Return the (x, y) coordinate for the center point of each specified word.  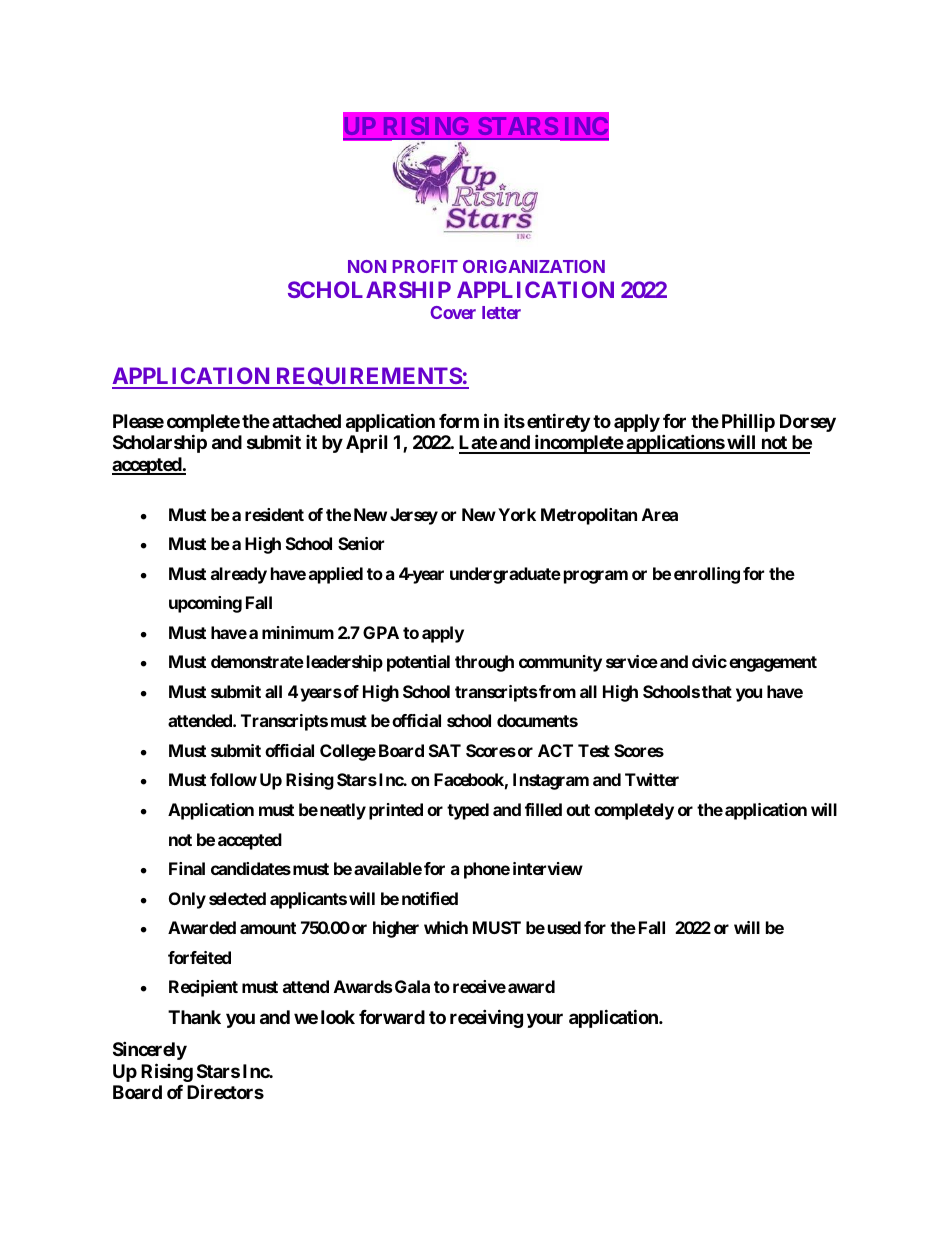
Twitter (652, 779)
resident (274, 514)
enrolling (707, 575)
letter (501, 312)
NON (367, 266)
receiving (486, 1018)
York (517, 514)
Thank (194, 1017)
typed (468, 811)
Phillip (748, 422)
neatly (343, 811)
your (545, 1020)
